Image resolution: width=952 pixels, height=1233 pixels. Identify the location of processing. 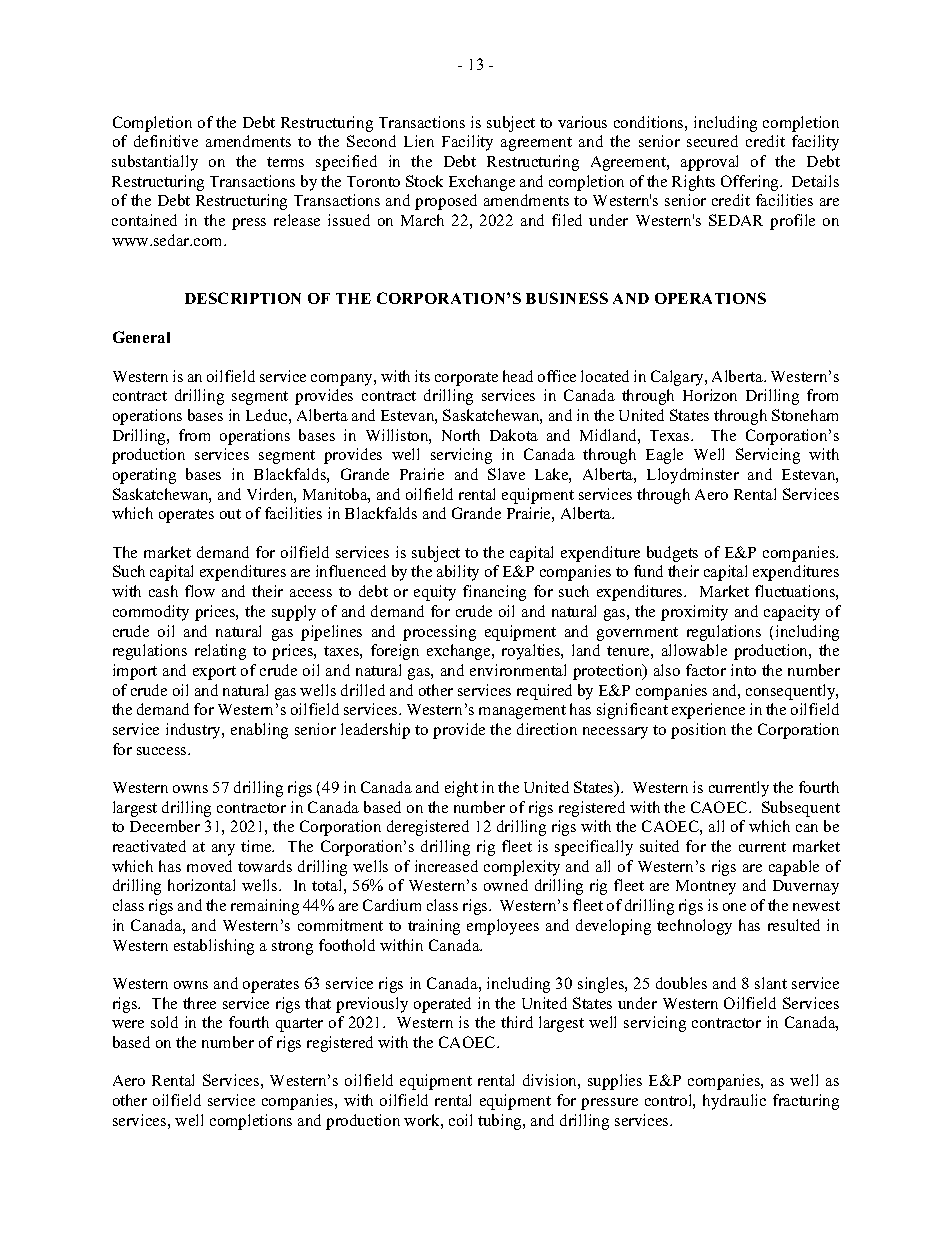
(439, 633).
